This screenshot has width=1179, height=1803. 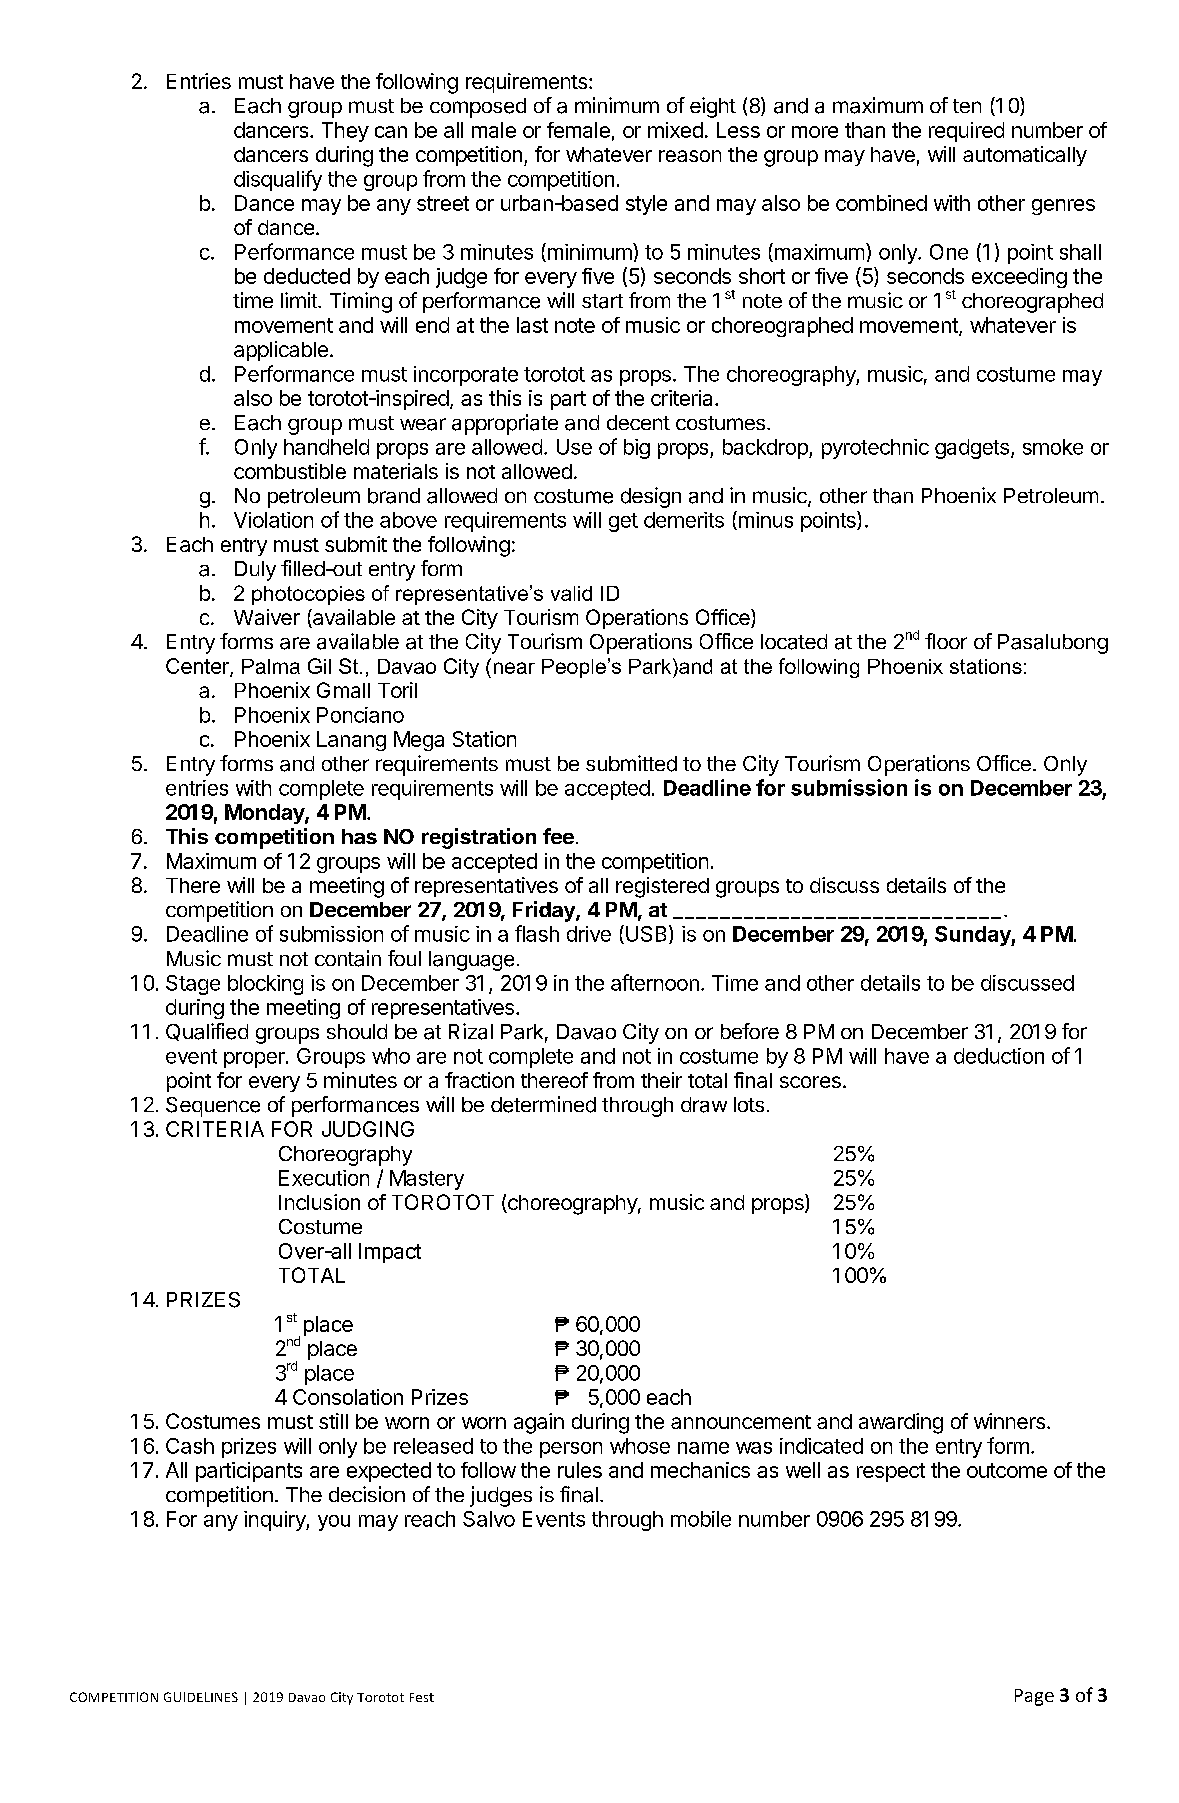 What do you see at coordinates (999, 1056) in the screenshot?
I see `deduction` at bounding box center [999, 1056].
